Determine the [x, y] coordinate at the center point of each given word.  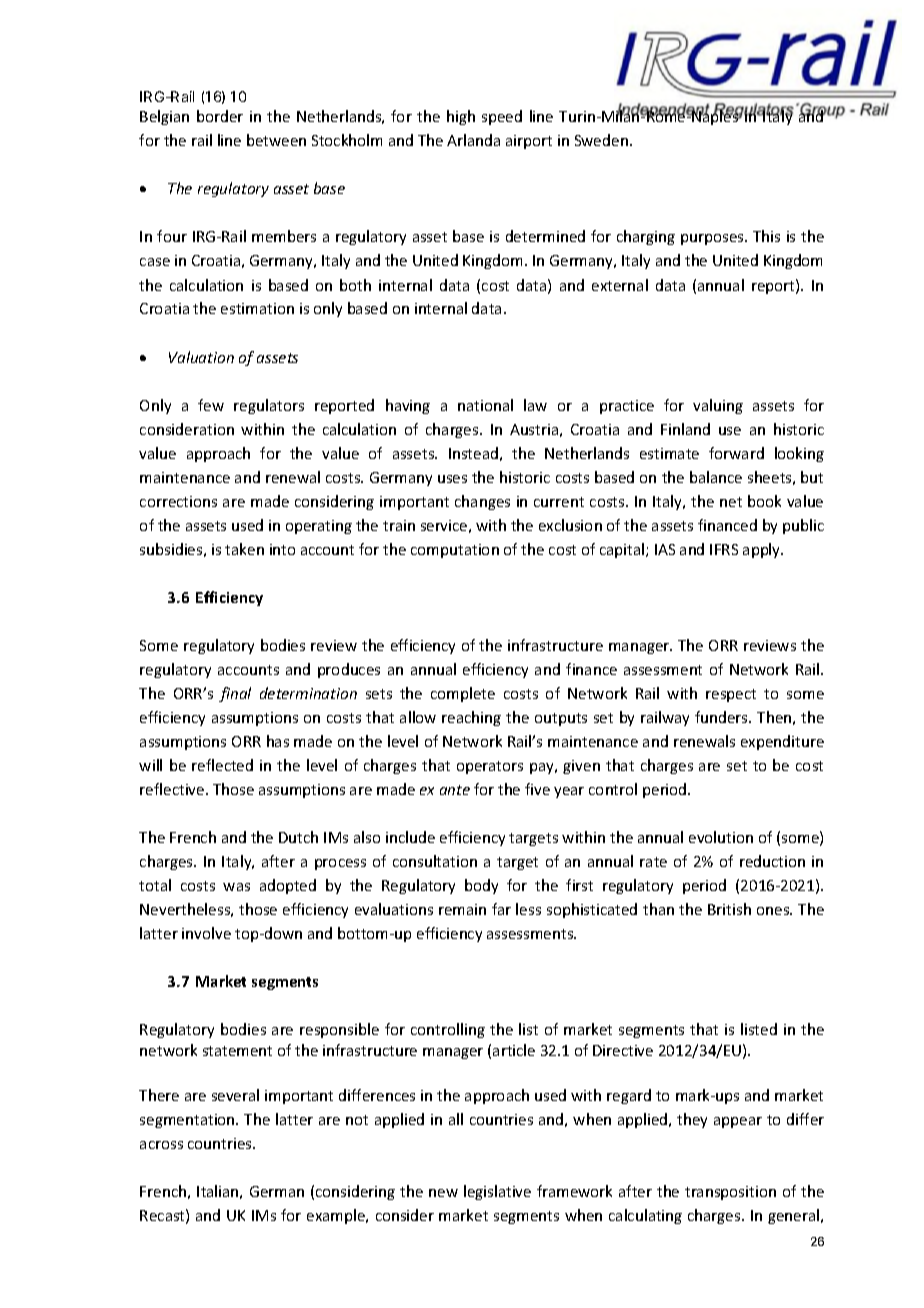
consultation [435, 861]
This [766, 236]
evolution [721, 837]
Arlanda [473, 140]
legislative [497, 1192]
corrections [178, 501]
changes [482, 502]
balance [716, 477]
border [220, 116]
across [161, 1145]
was [236, 887]
